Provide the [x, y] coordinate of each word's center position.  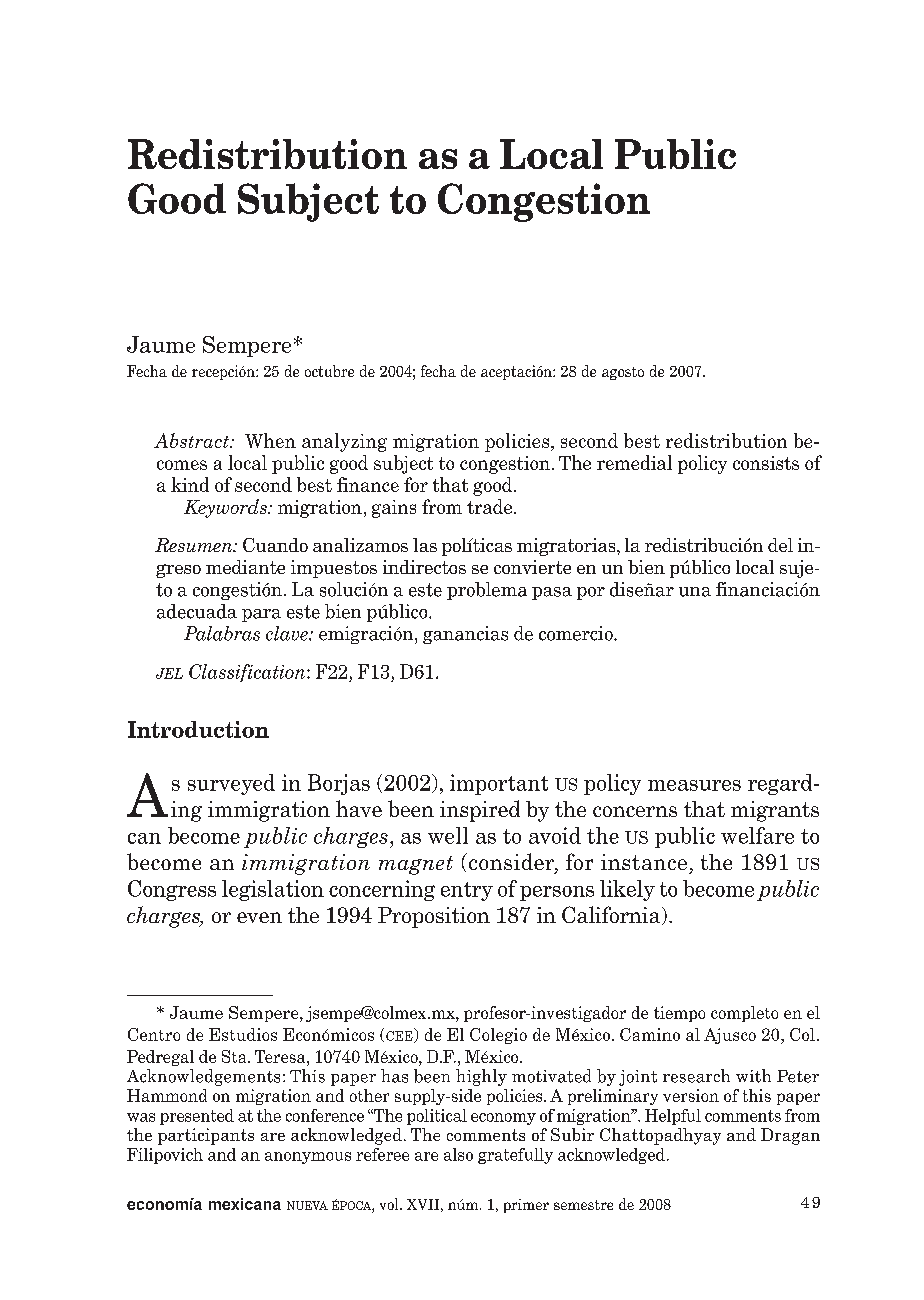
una [695, 592]
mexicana [245, 1204]
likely [627, 890]
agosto [623, 373]
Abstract [193, 440]
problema [487, 591]
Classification [248, 673]
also [458, 1154]
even [259, 917]
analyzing [344, 442]
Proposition [434, 917]
